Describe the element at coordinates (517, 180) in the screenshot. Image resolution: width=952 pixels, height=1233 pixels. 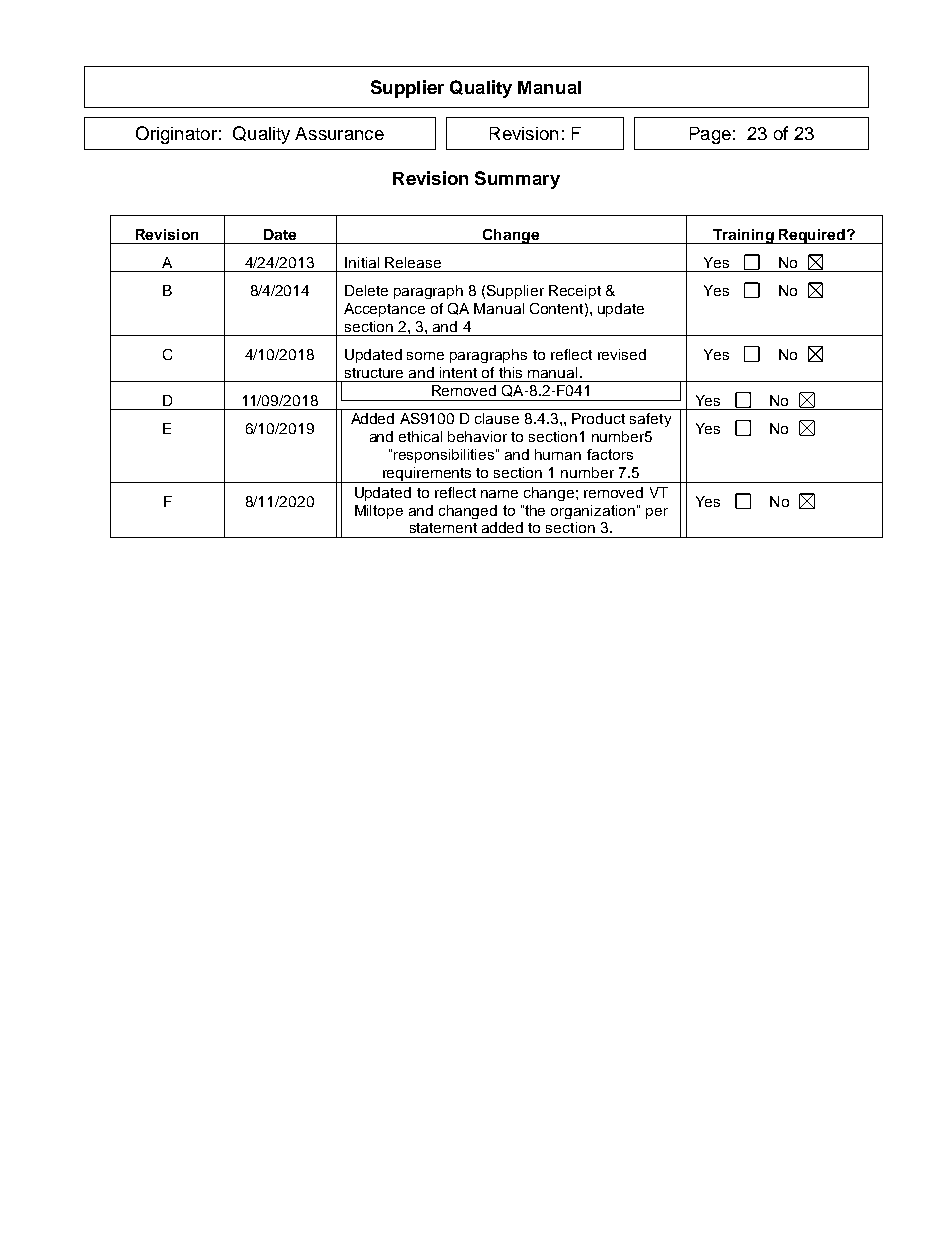
I see `Summary` at that location.
